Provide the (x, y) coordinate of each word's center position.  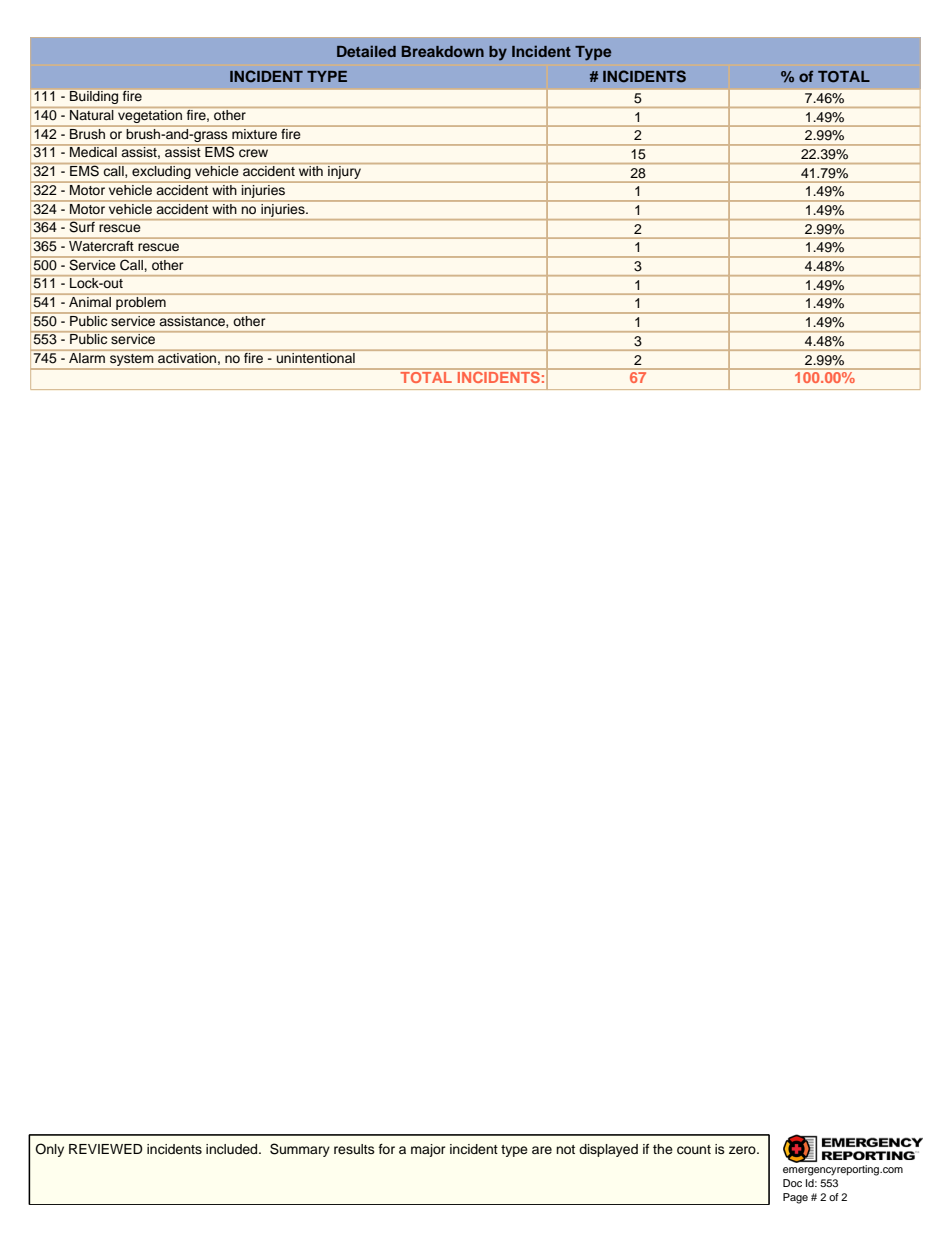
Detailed (366, 51)
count (694, 1149)
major (428, 1150)
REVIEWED (105, 1149)
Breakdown (443, 51)
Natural (91, 115)
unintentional (316, 356)
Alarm (87, 356)
